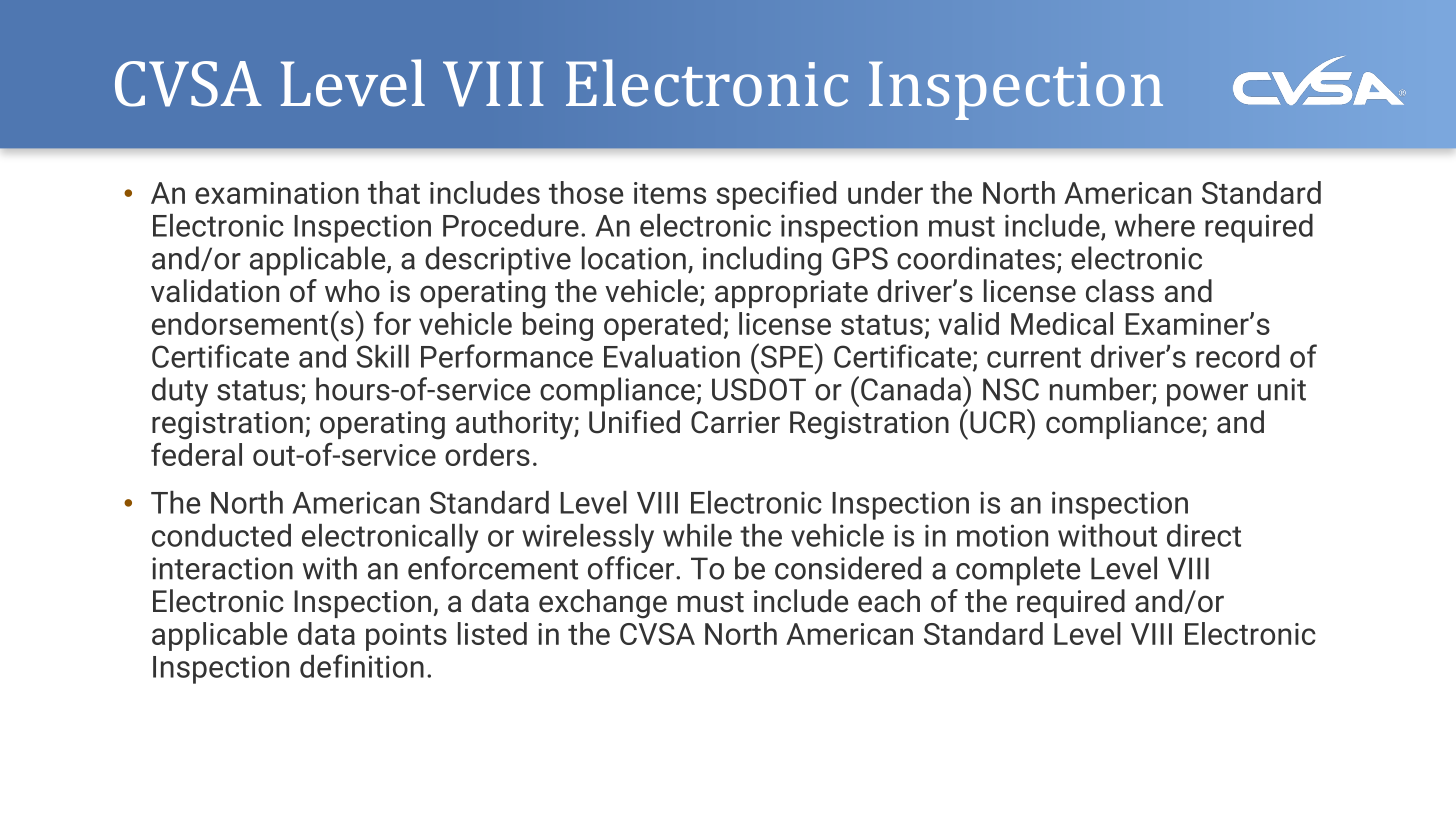 The width and height of the document is (1456, 819). I want to click on UCR, so click(999, 421).
